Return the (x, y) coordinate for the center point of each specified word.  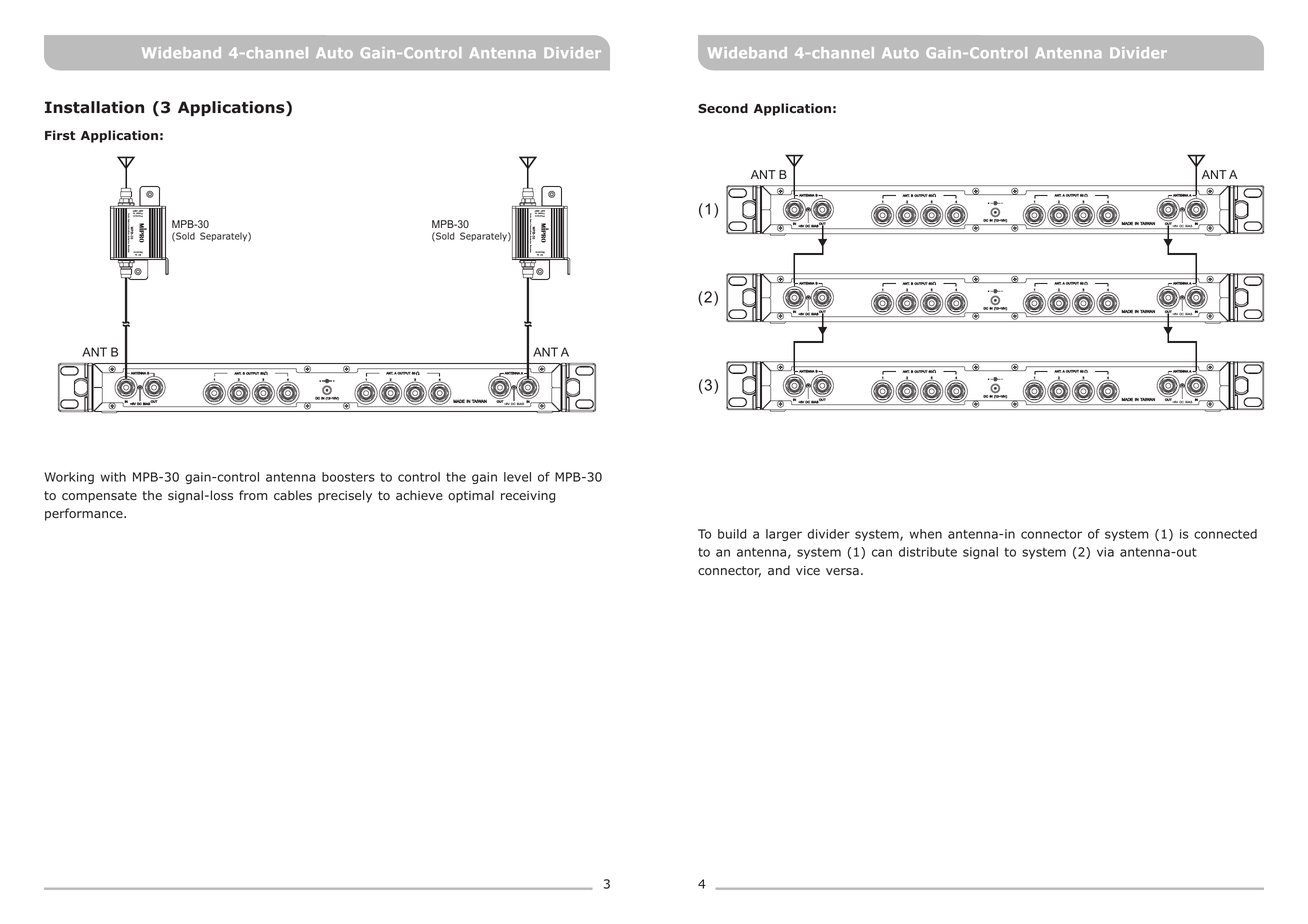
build (732, 534)
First (60, 135)
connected (1225, 534)
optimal (471, 496)
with (113, 477)
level (517, 477)
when (926, 534)
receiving (528, 497)
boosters (348, 477)
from (253, 495)
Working (69, 478)
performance (85, 514)
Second (723, 108)
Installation (94, 107)
